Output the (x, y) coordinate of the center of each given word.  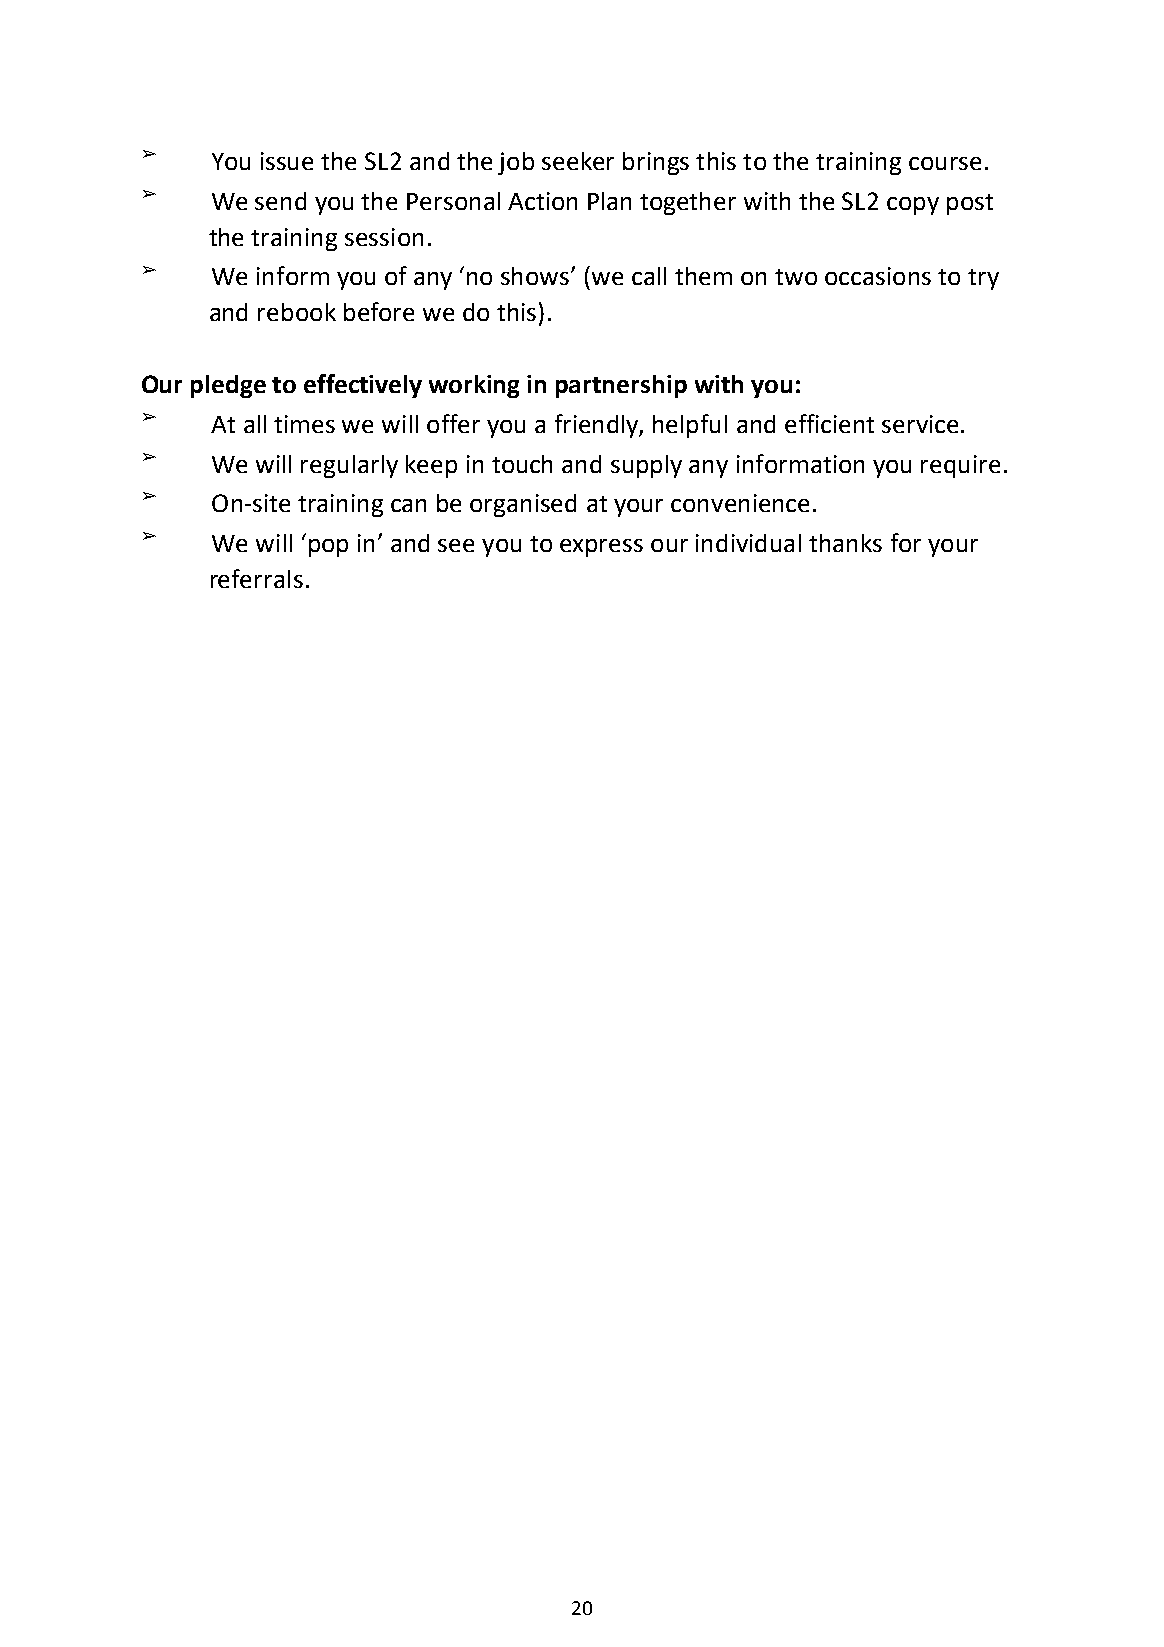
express (601, 548)
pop (328, 548)
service (920, 424)
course (945, 163)
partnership (621, 386)
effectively (363, 386)
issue (287, 161)
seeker (578, 161)
